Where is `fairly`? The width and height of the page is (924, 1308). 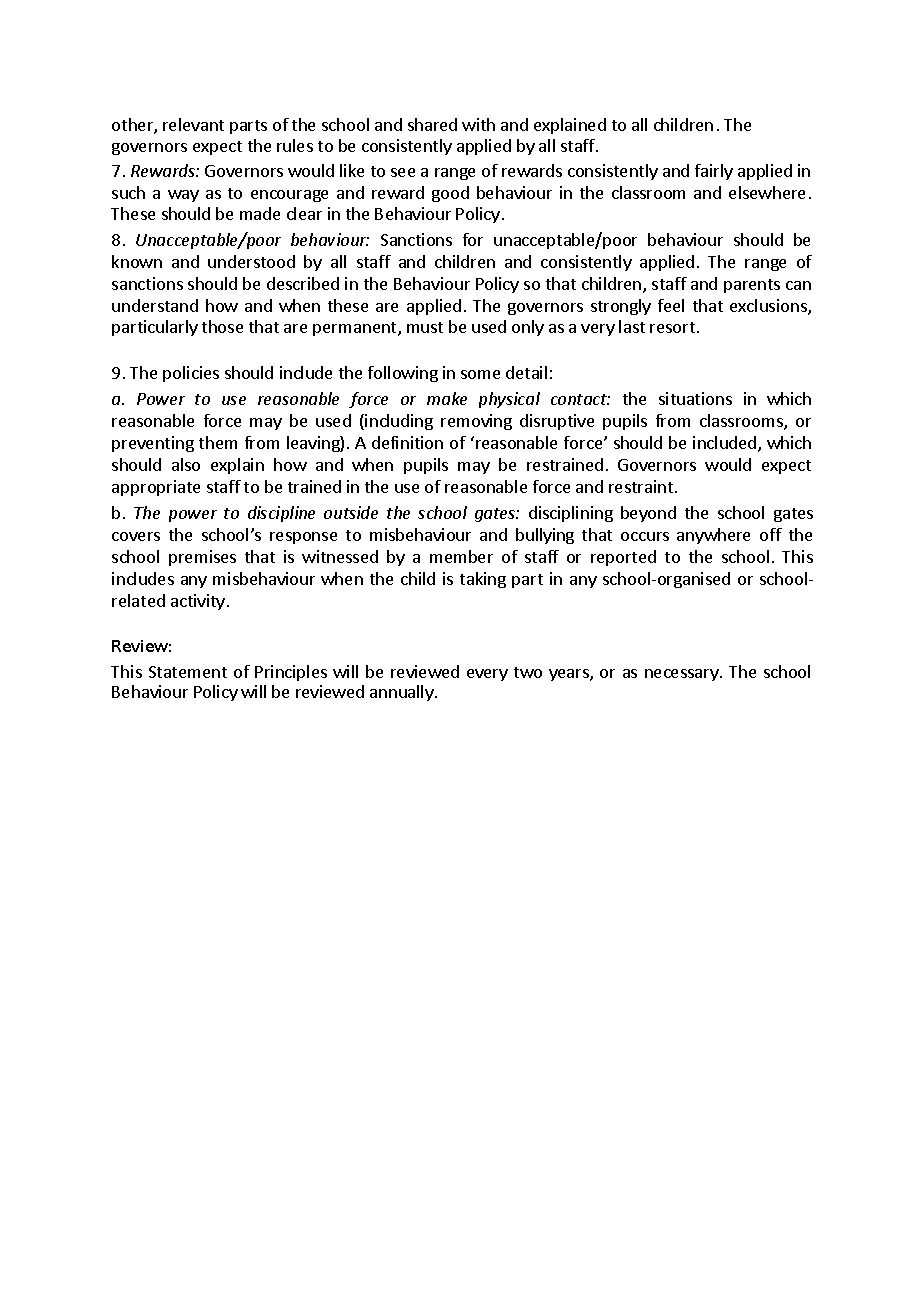 fairly is located at coordinates (714, 172).
